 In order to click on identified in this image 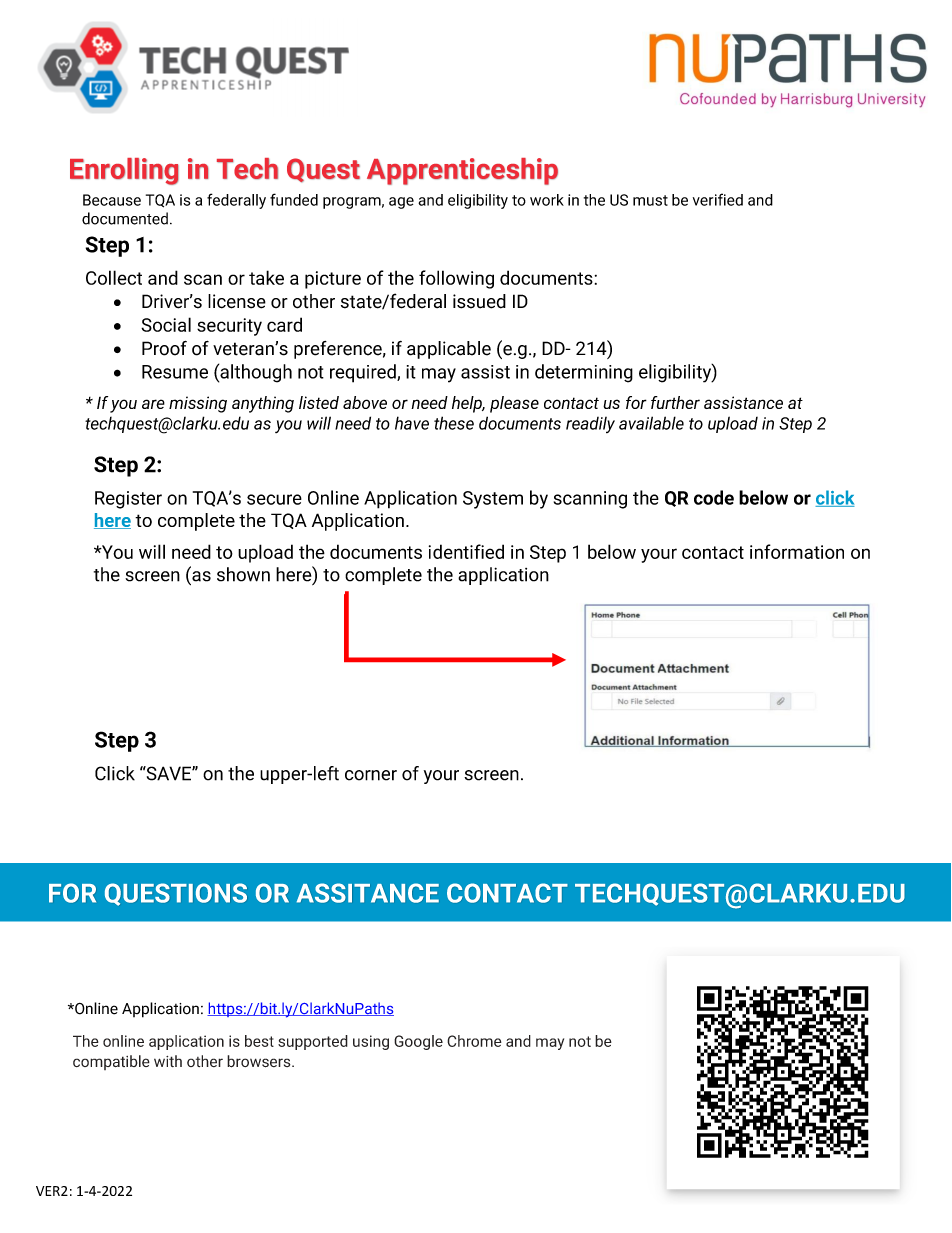, I will do `click(466, 551)`.
